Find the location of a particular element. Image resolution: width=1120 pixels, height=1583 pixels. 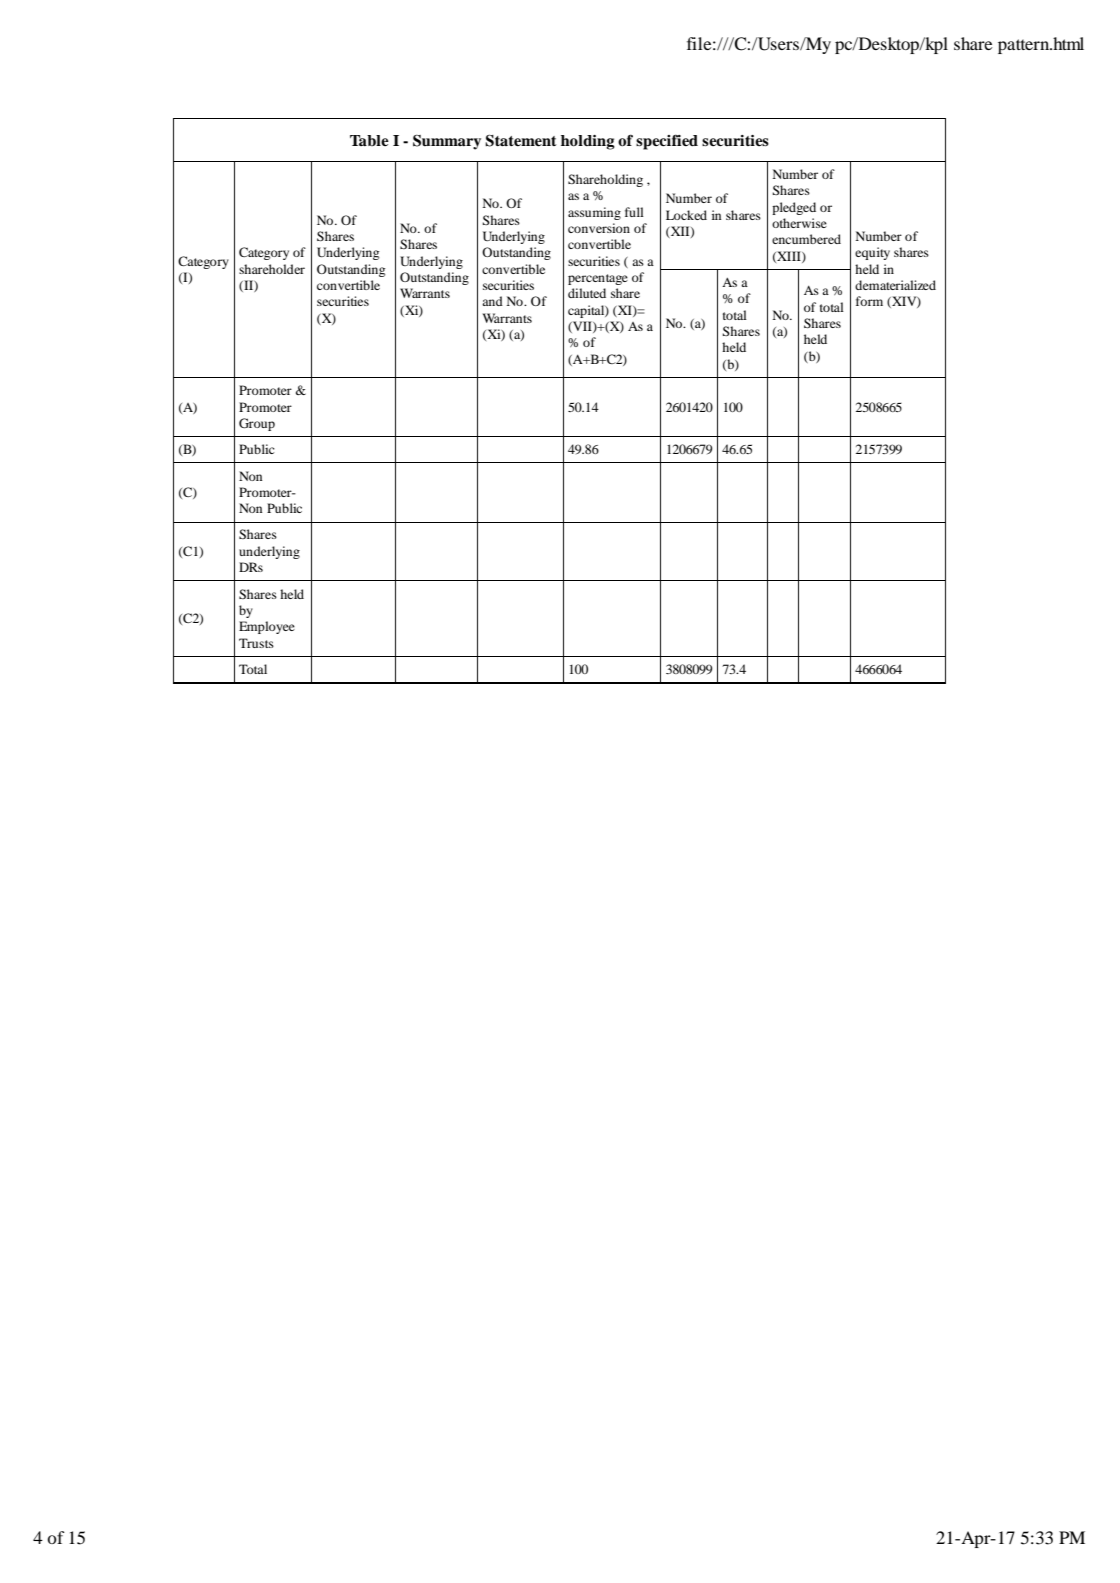

Trusts is located at coordinates (256, 643).
